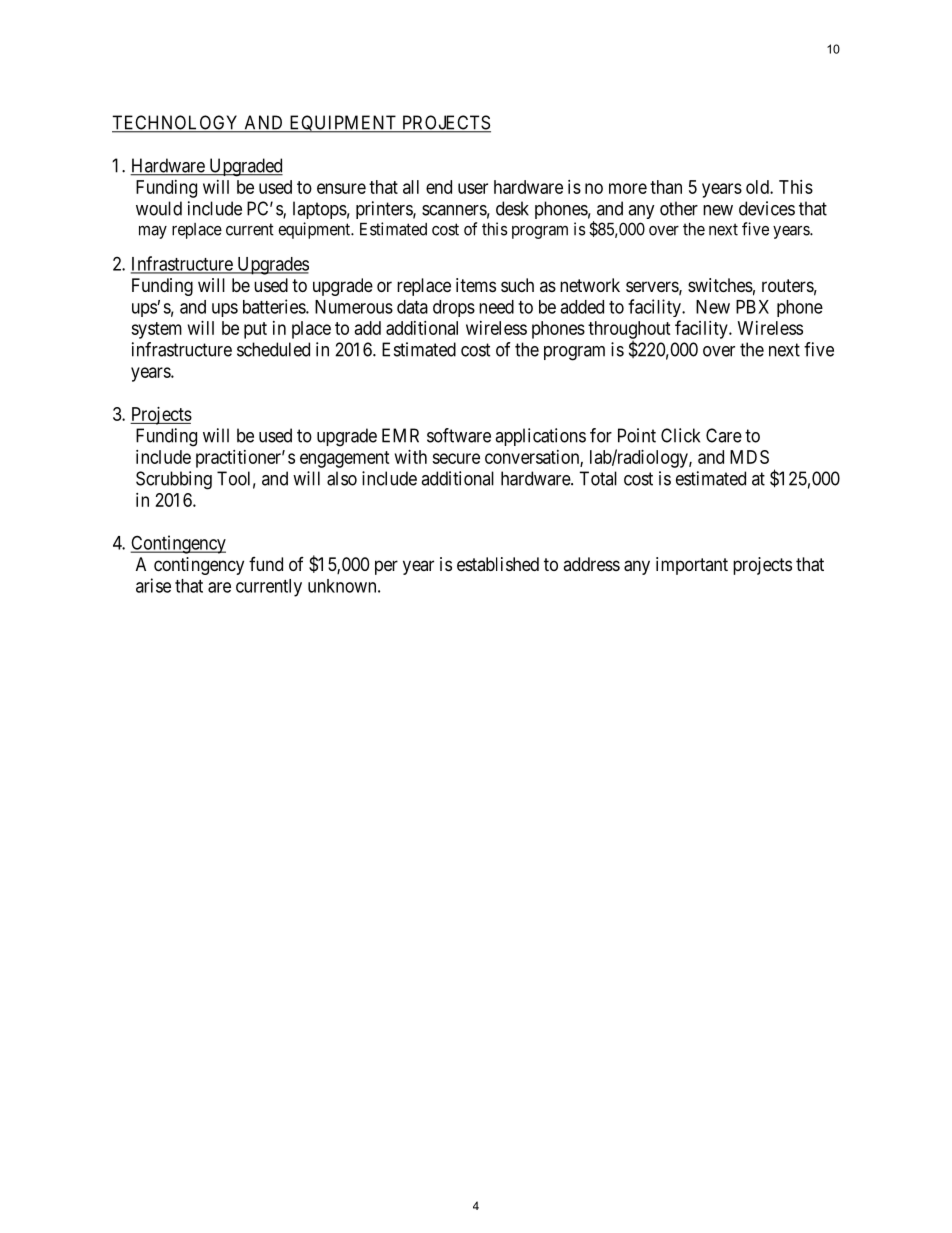 The width and height of the page is (952, 1233). I want to click on PBX, so click(752, 307).
